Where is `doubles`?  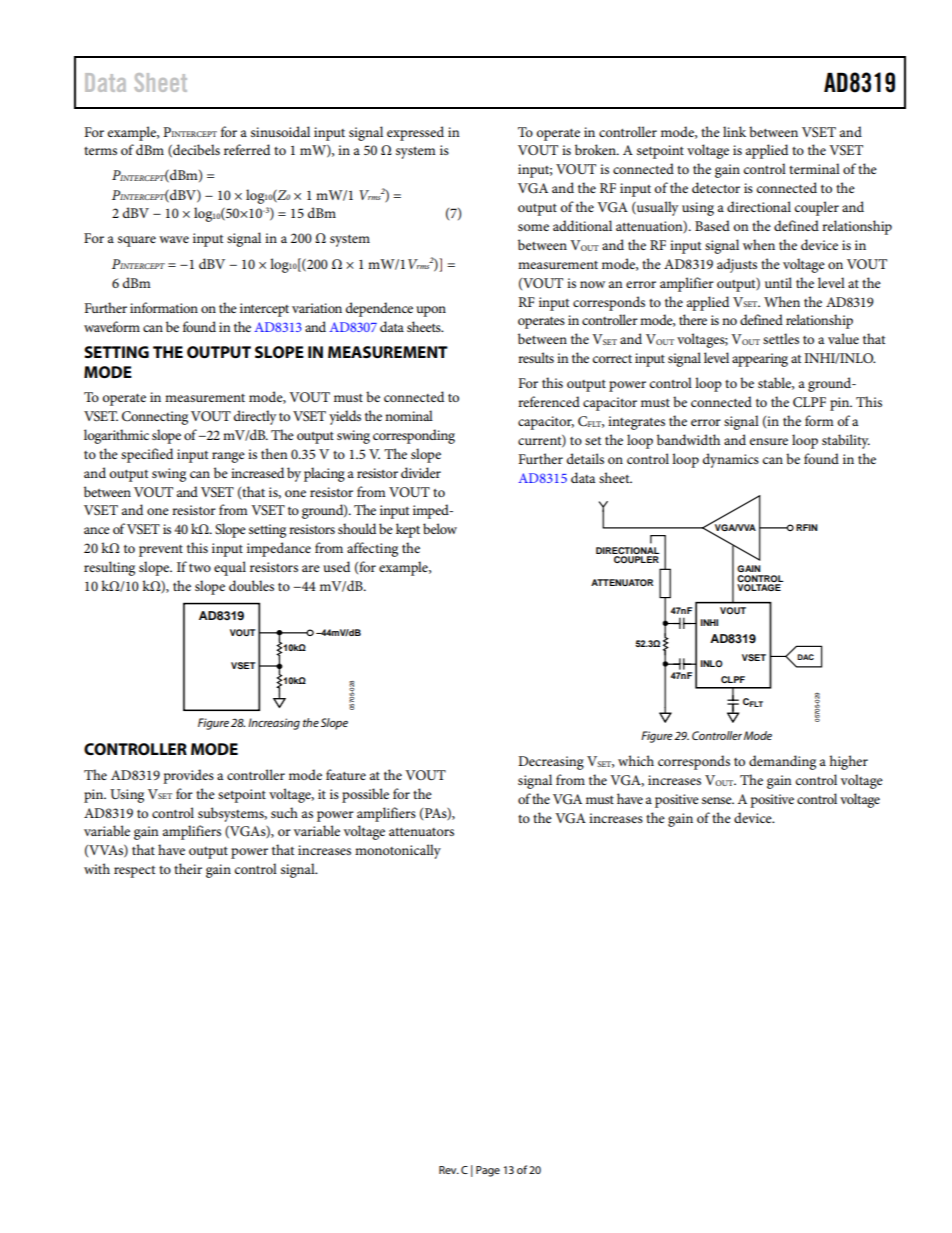 doubles is located at coordinates (251, 585).
